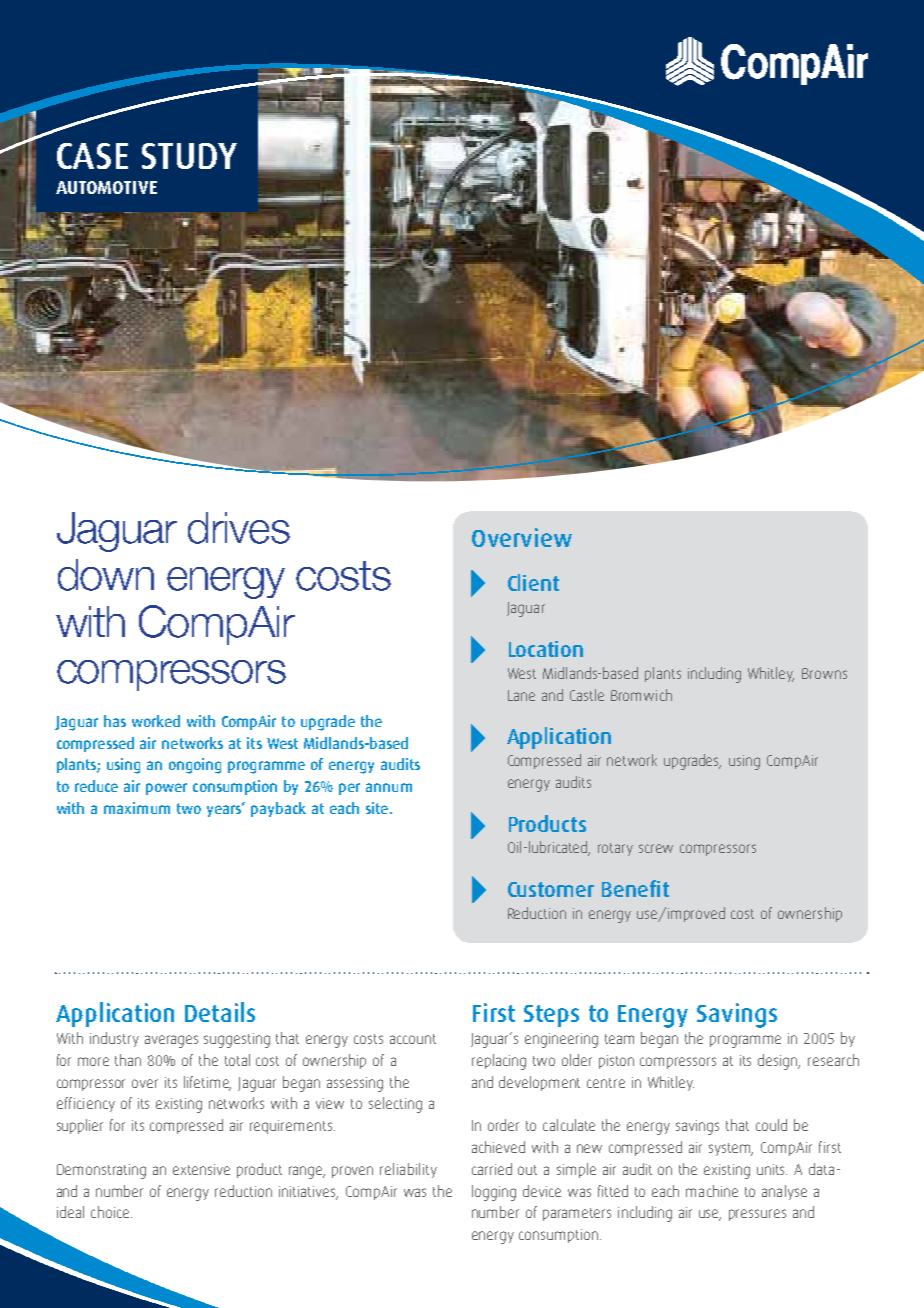 The width and height of the document is (924, 1308). Describe the element at coordinates (533, 582) in the document. I see `Client` at that location.
